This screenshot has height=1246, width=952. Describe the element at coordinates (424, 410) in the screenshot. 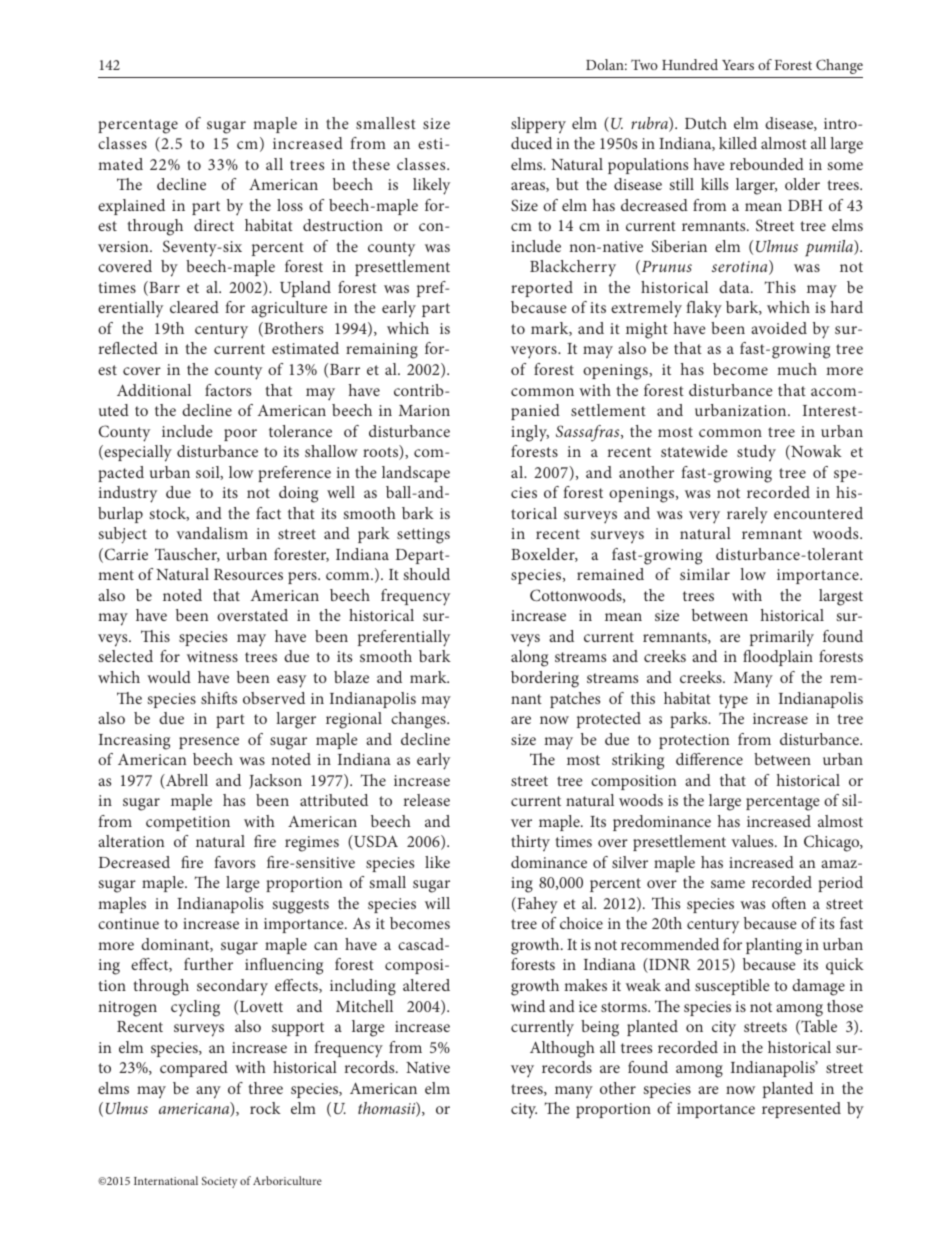

I see `Marion` at that location.
